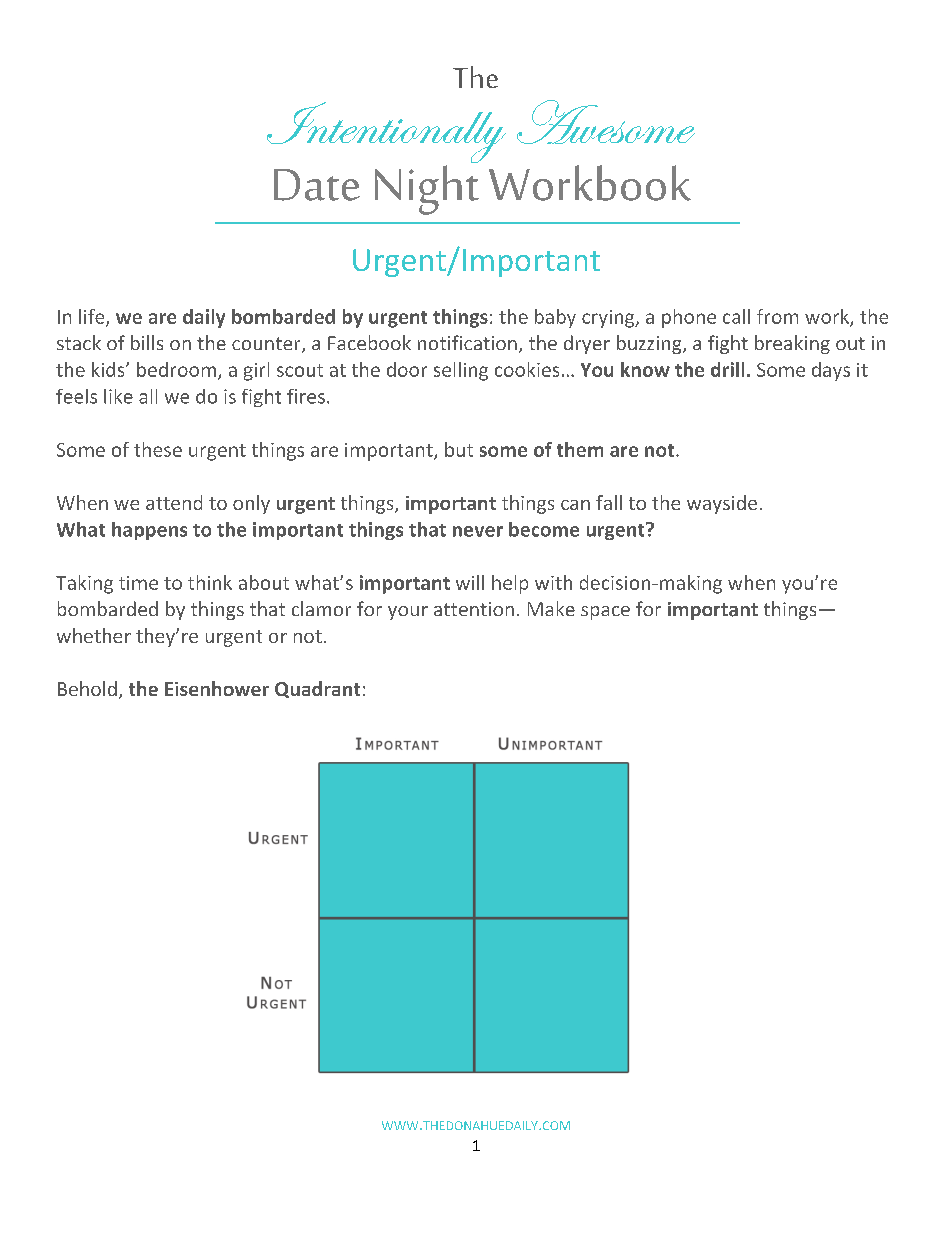  Describe the element at coordinates (580, 449) in the screenshot. I see `them` at that location.
